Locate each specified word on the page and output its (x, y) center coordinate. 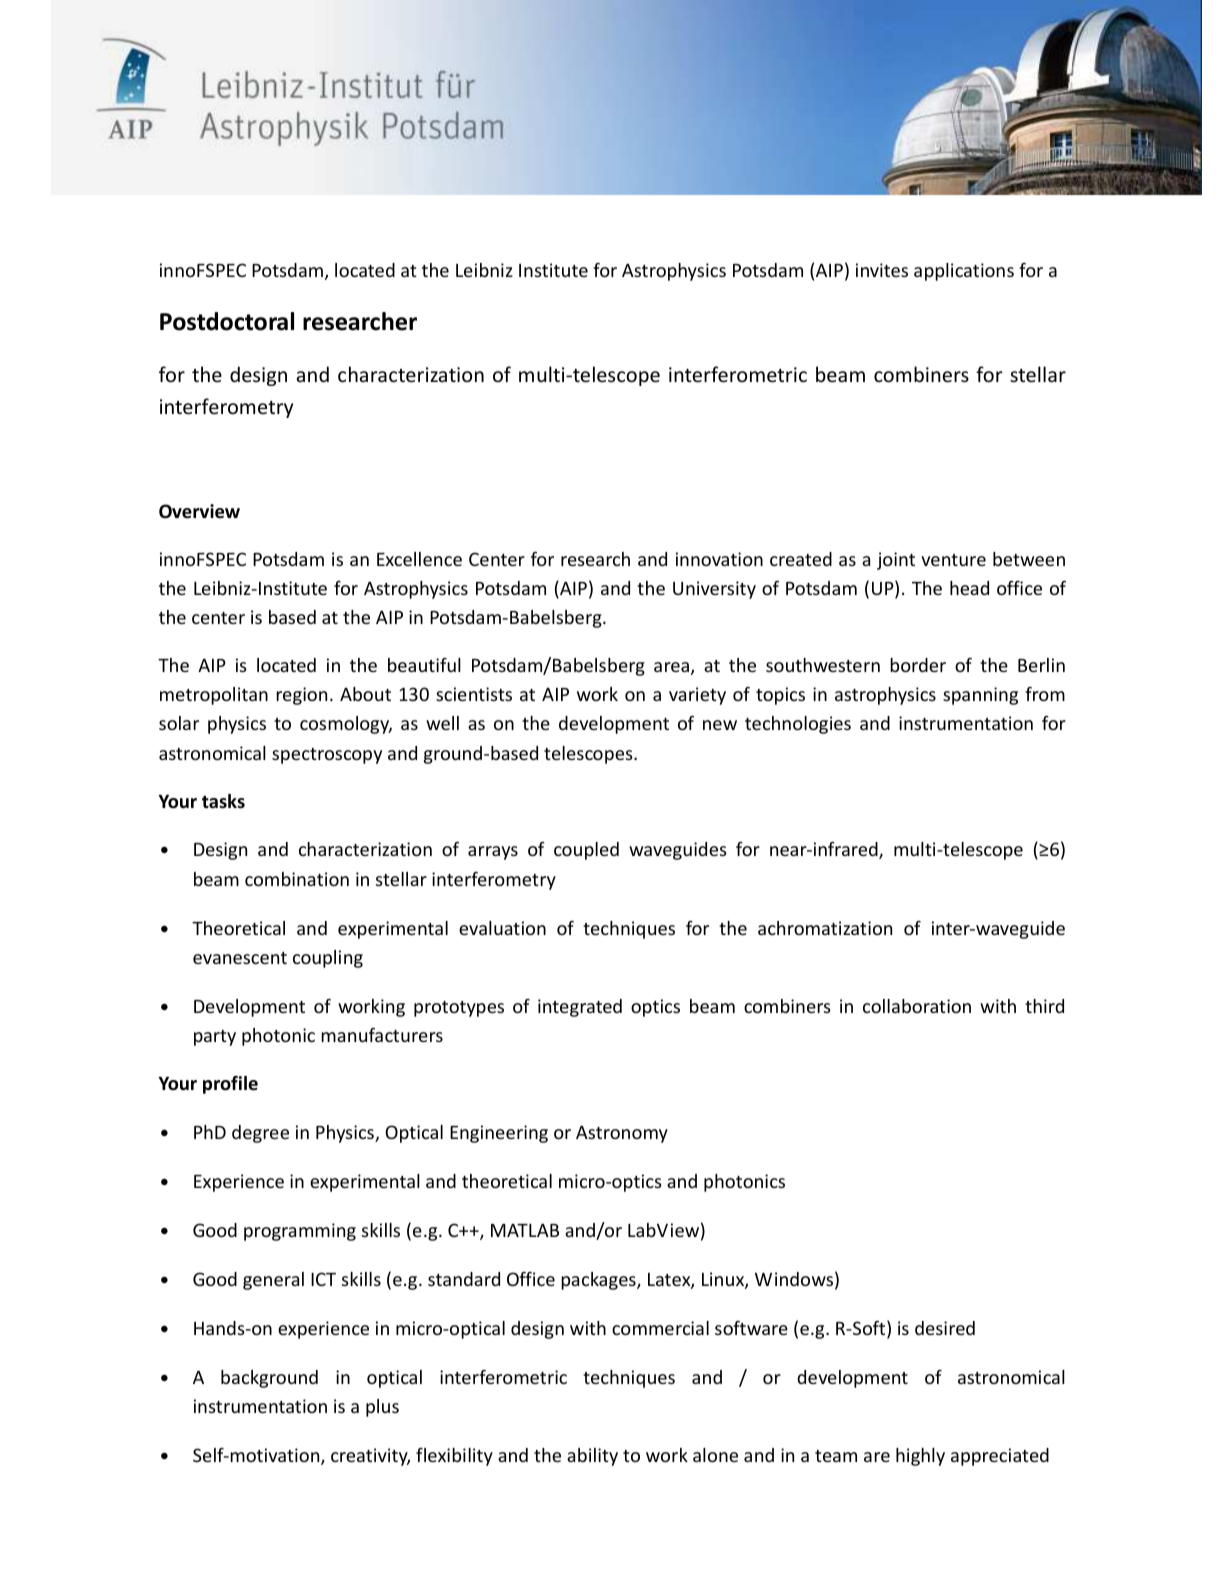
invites (882, 270)
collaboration (917, 1006)
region (301, 696)
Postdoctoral (227, 321)
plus (382, 1408)
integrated (580, 1008)
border (918, 665)
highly (920, 1457)
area (671, 667)
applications (964, 272)
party (215, 1038)
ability (592, 1457)
